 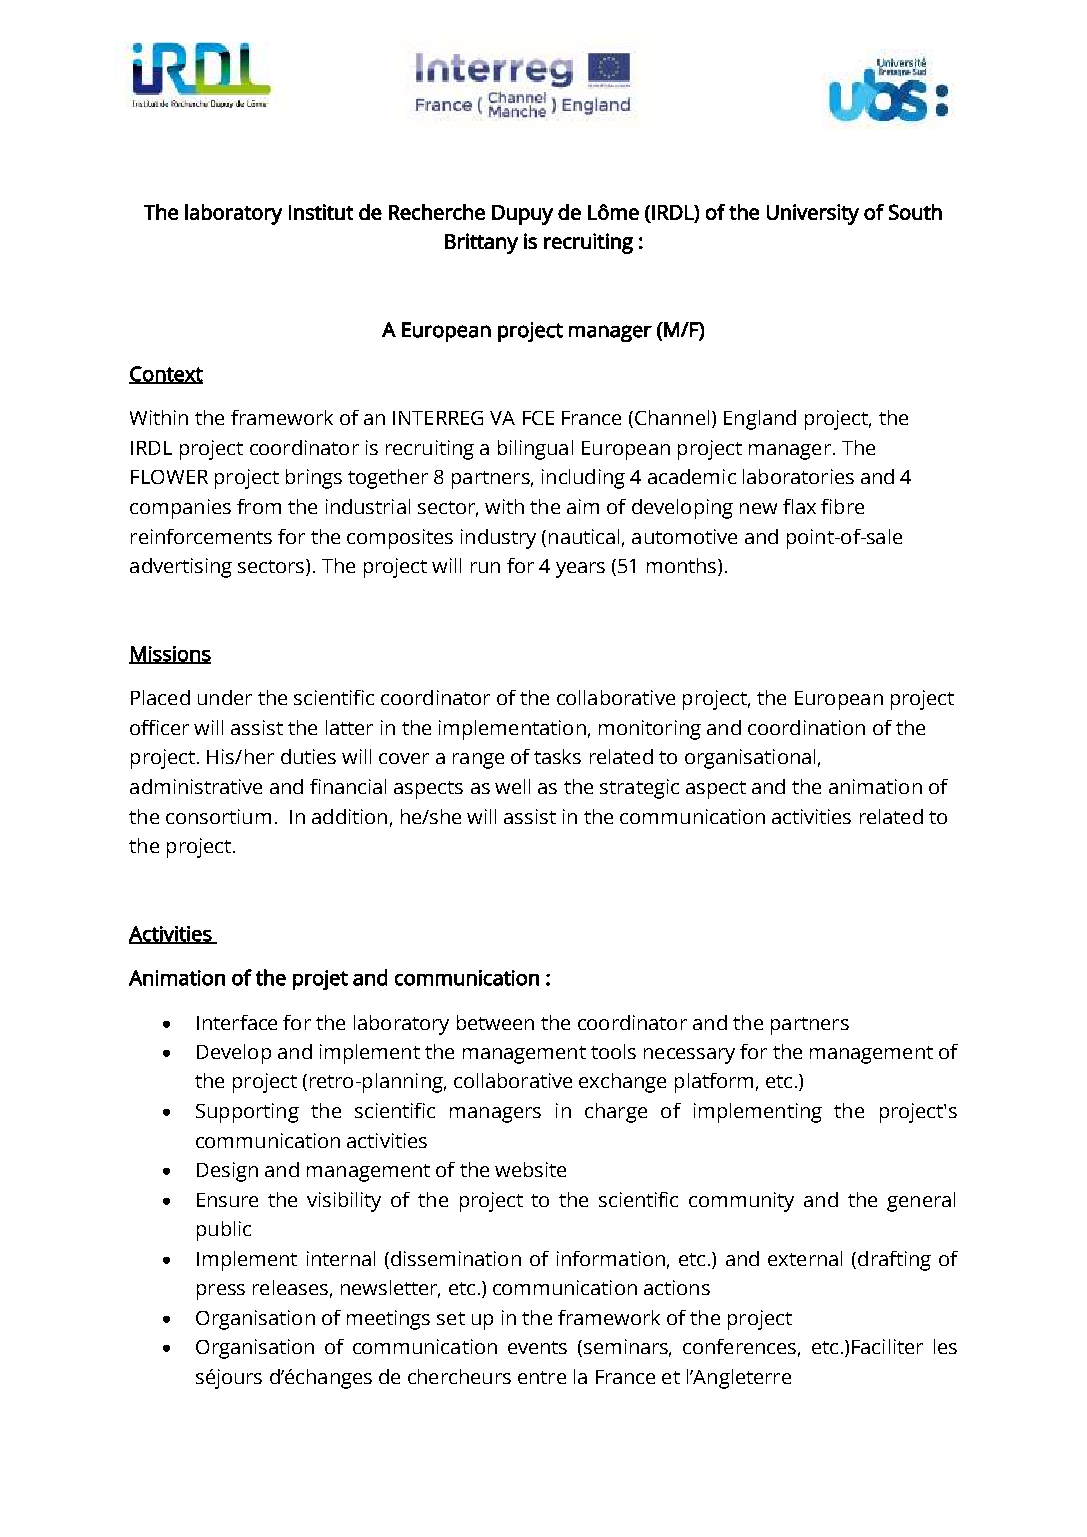 I want to click on years, so click(x=580, y=570).
